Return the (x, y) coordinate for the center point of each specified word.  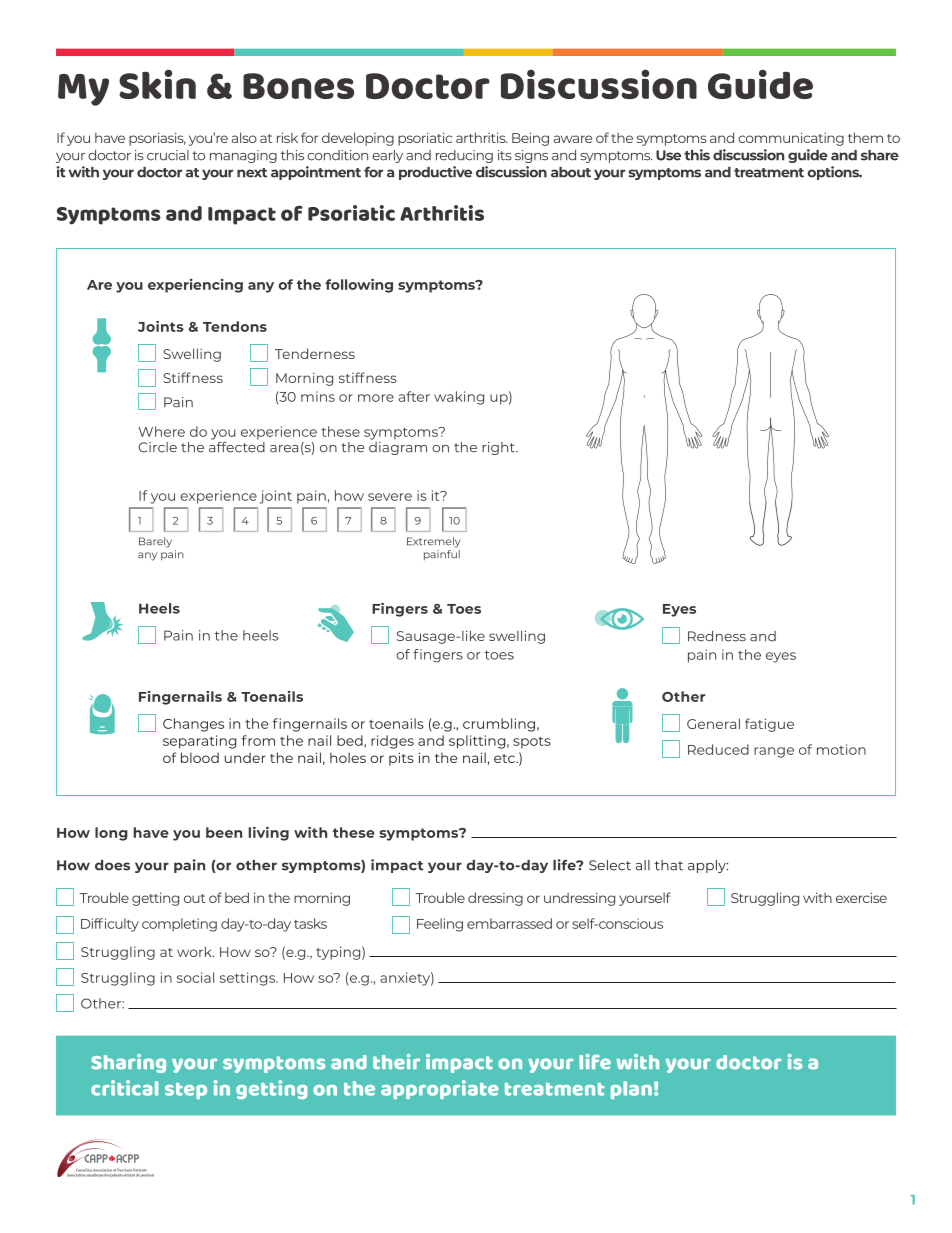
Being (530, 139)
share (880, 155)
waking (459, 398)
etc (505, 758)
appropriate (439, 1089)
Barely (155, 542)
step (186, 1091)
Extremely (434, 542)
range (774, 752)
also (244, 137)
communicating (791, 139)
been (224, 832)
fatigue (769, 725)
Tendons (235, 326)
